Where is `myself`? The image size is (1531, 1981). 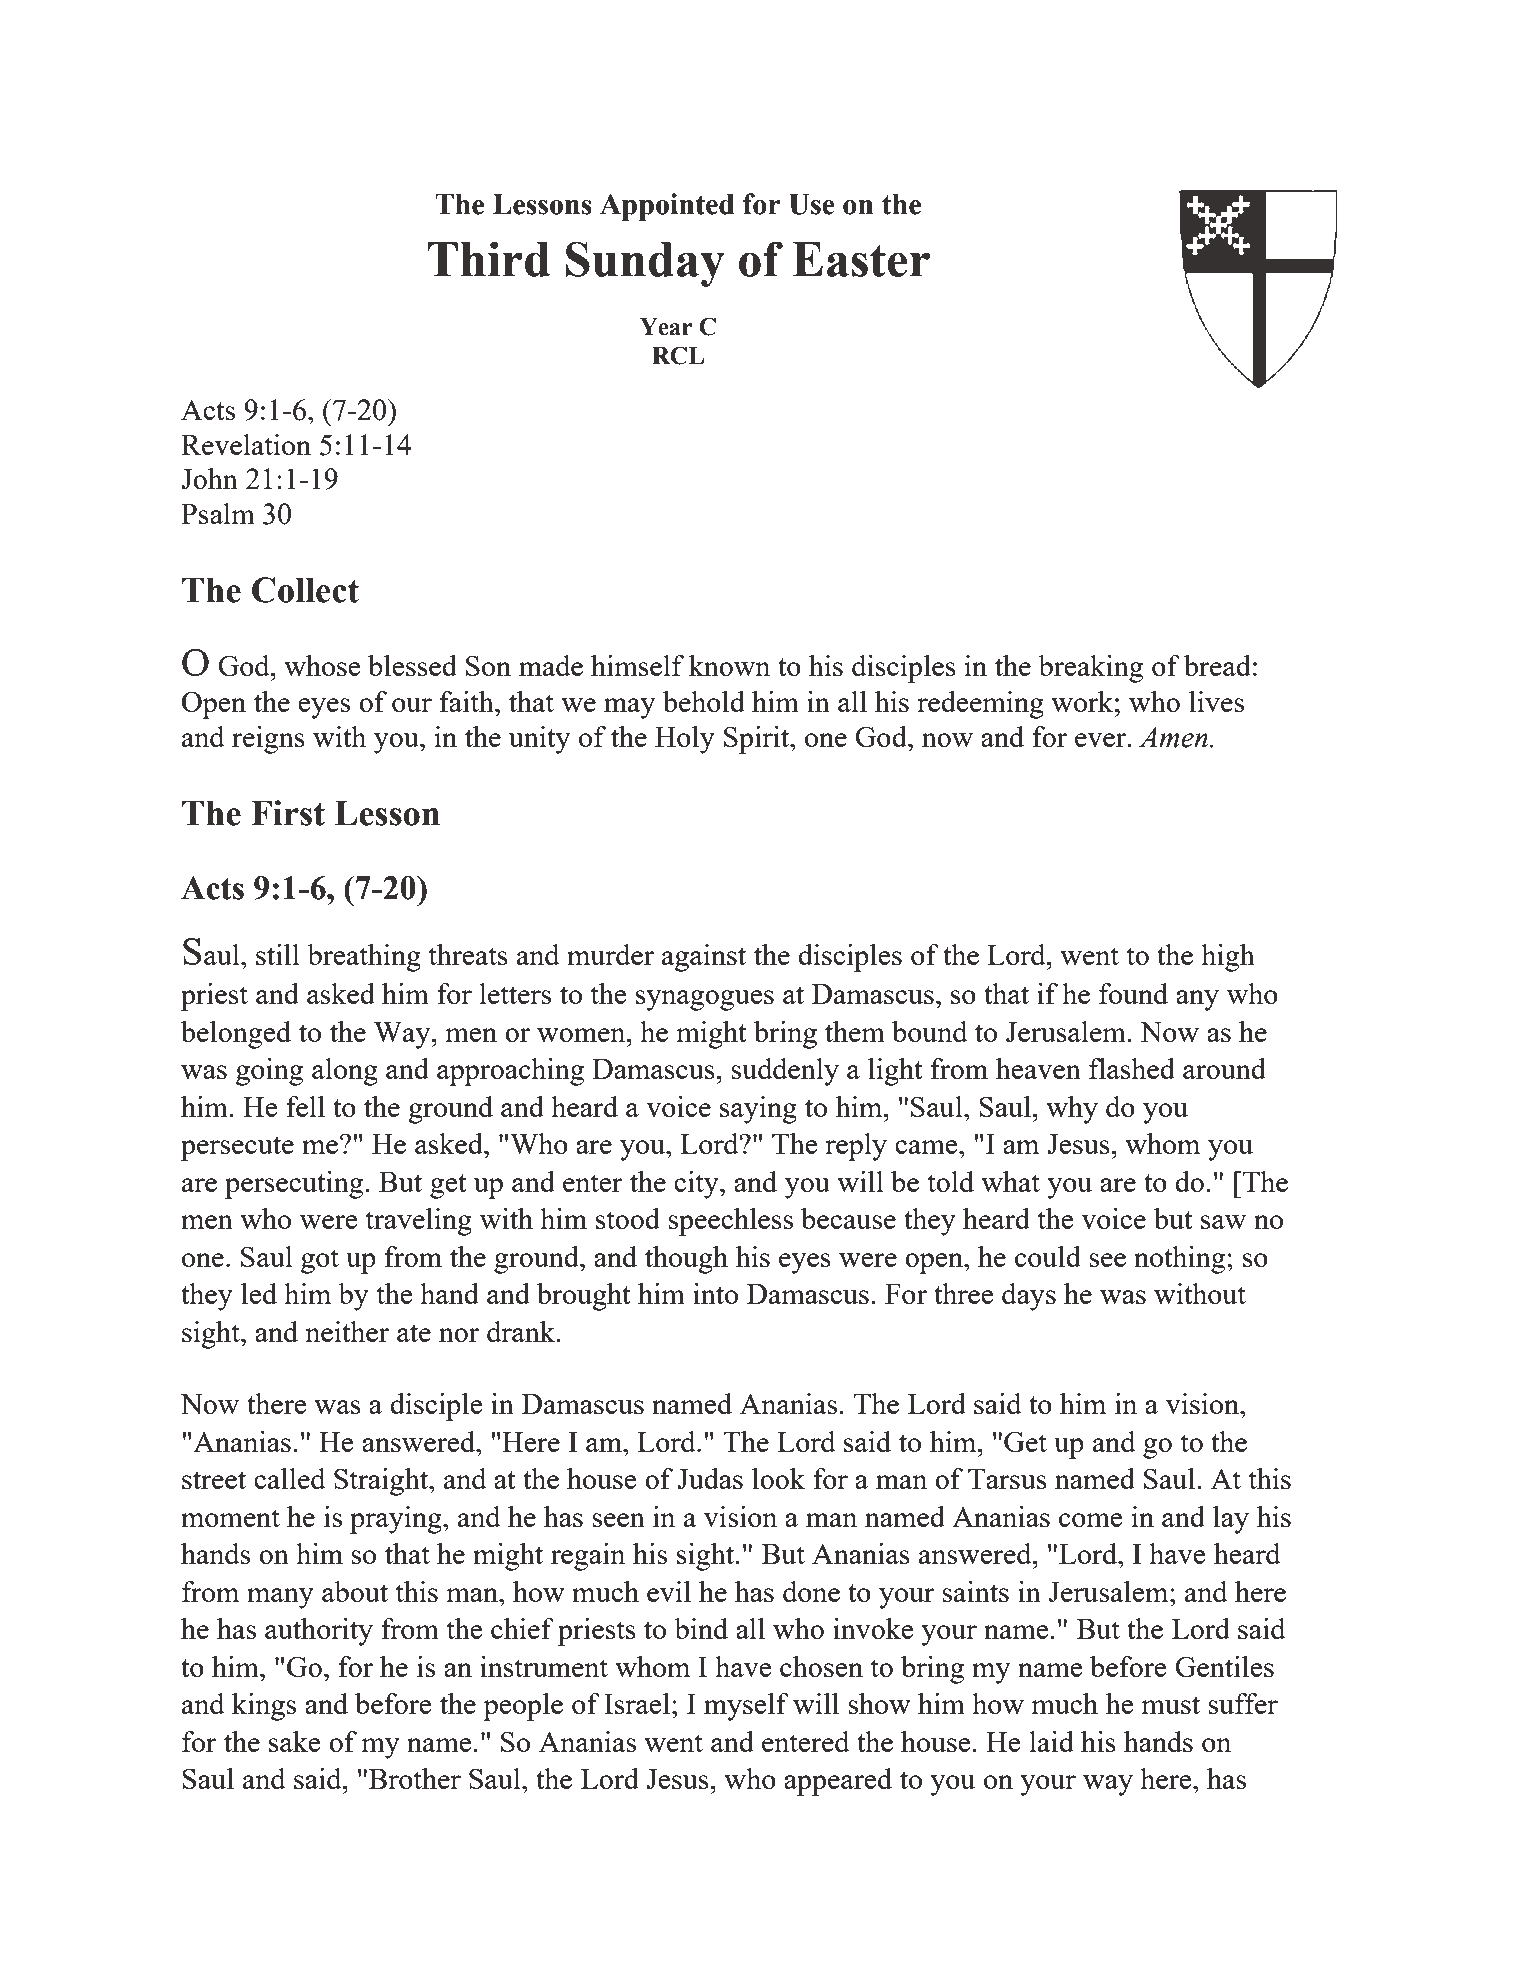
myself is located at coordinates (746, 1707).
